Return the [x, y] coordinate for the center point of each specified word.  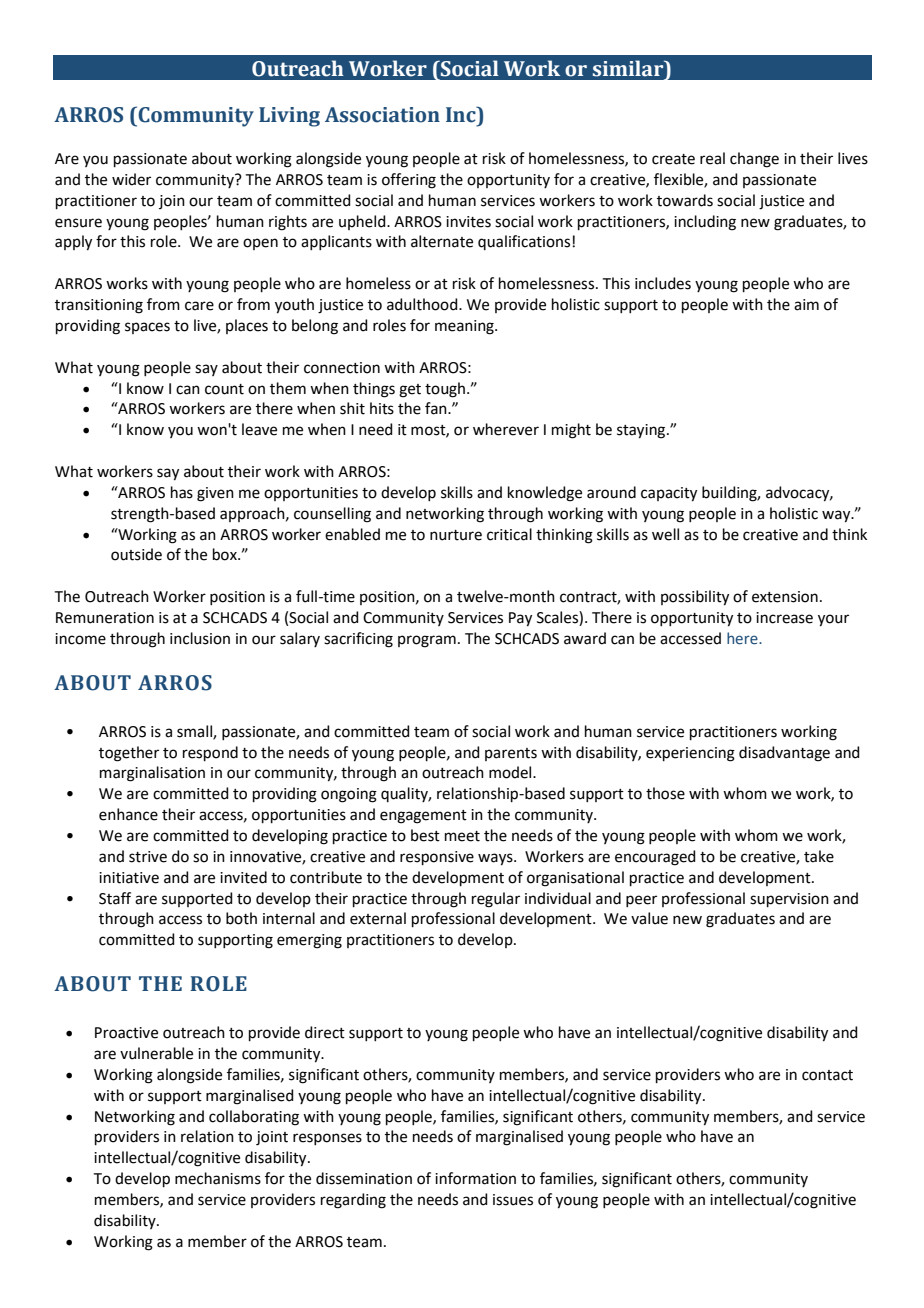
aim [806, 305]
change [754, 160]
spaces [147, 328]
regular [496, 900]
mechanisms [218, 1178]
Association [382, 115]
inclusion [200, 638]
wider [131, 179]
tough [446, 390]
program [427, 641]
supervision [789, 900]
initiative [129, 878]
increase [784, 618]
